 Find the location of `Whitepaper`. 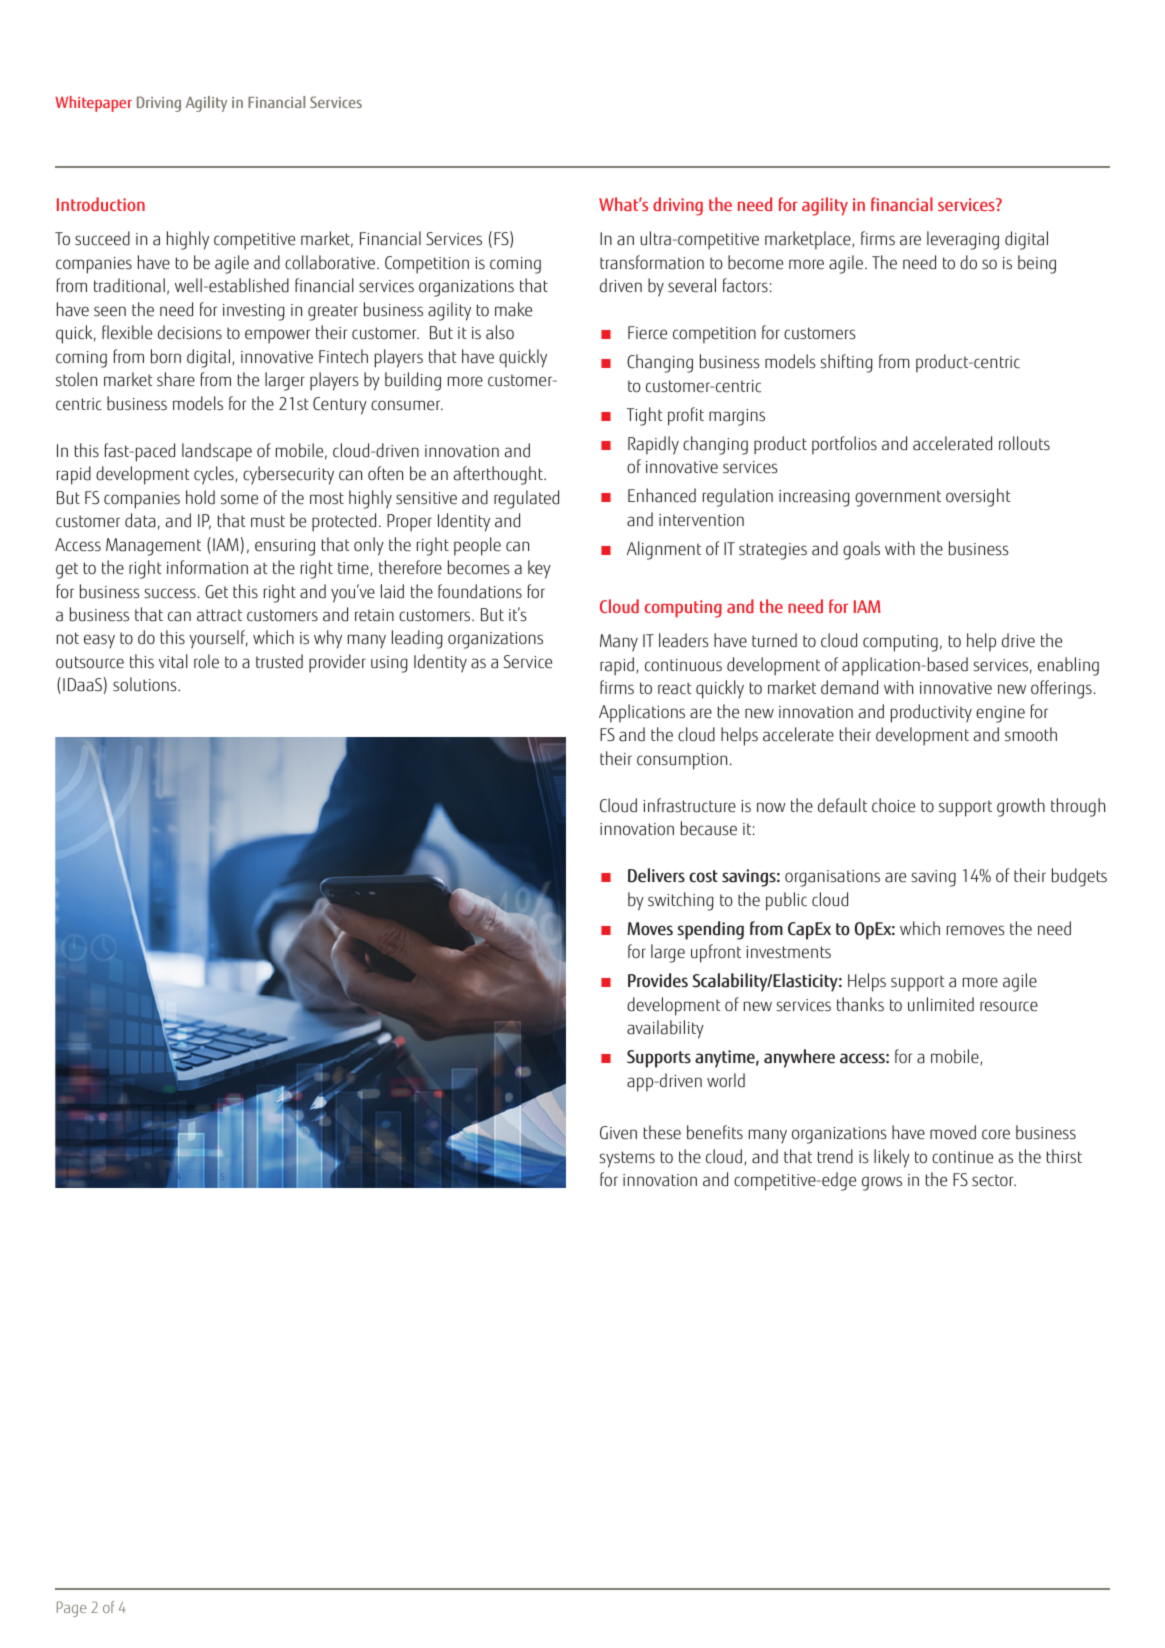

Whitepaper is located at coordinates (93, 104).
